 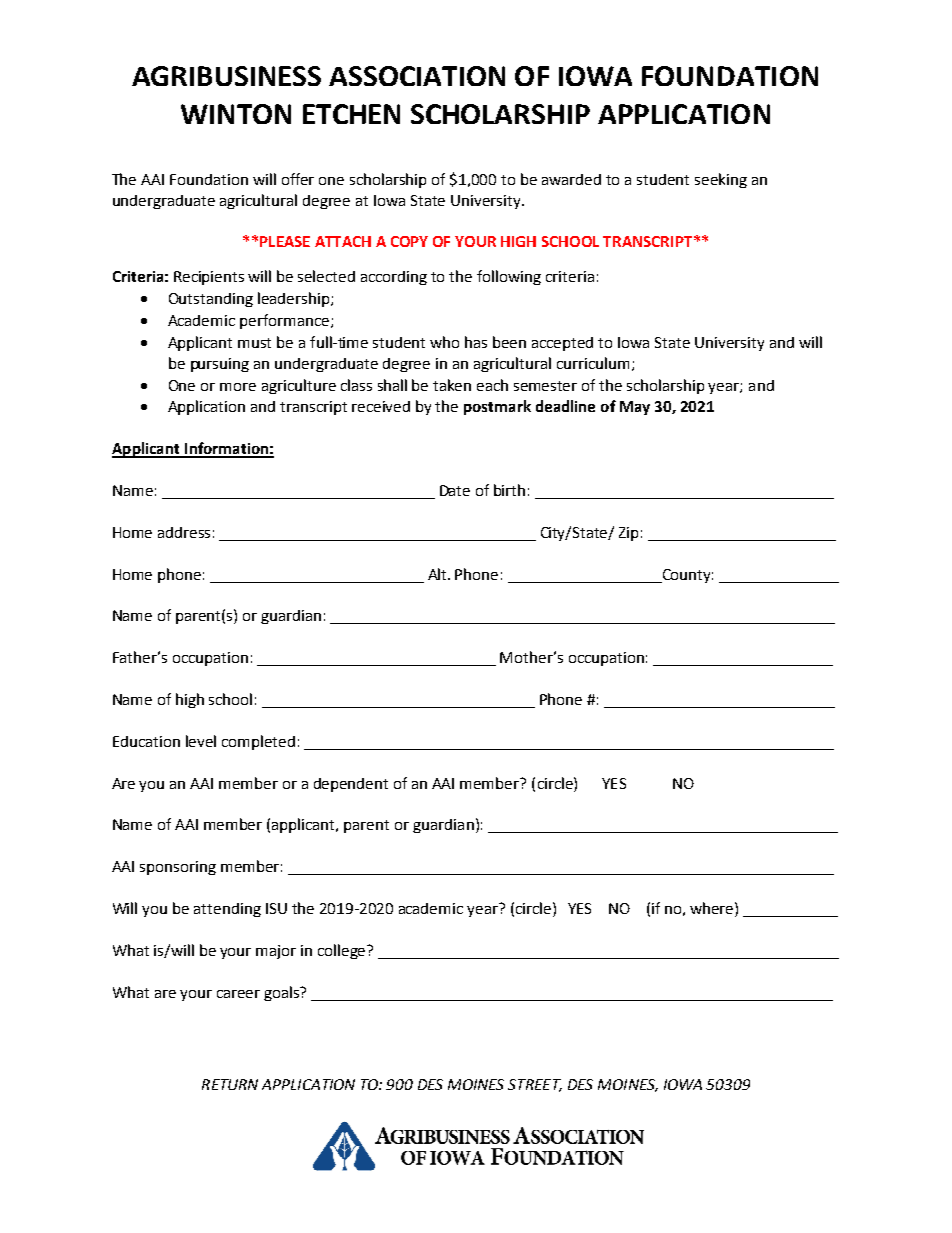 I want to click on birth, so click(x=509, y=490).
